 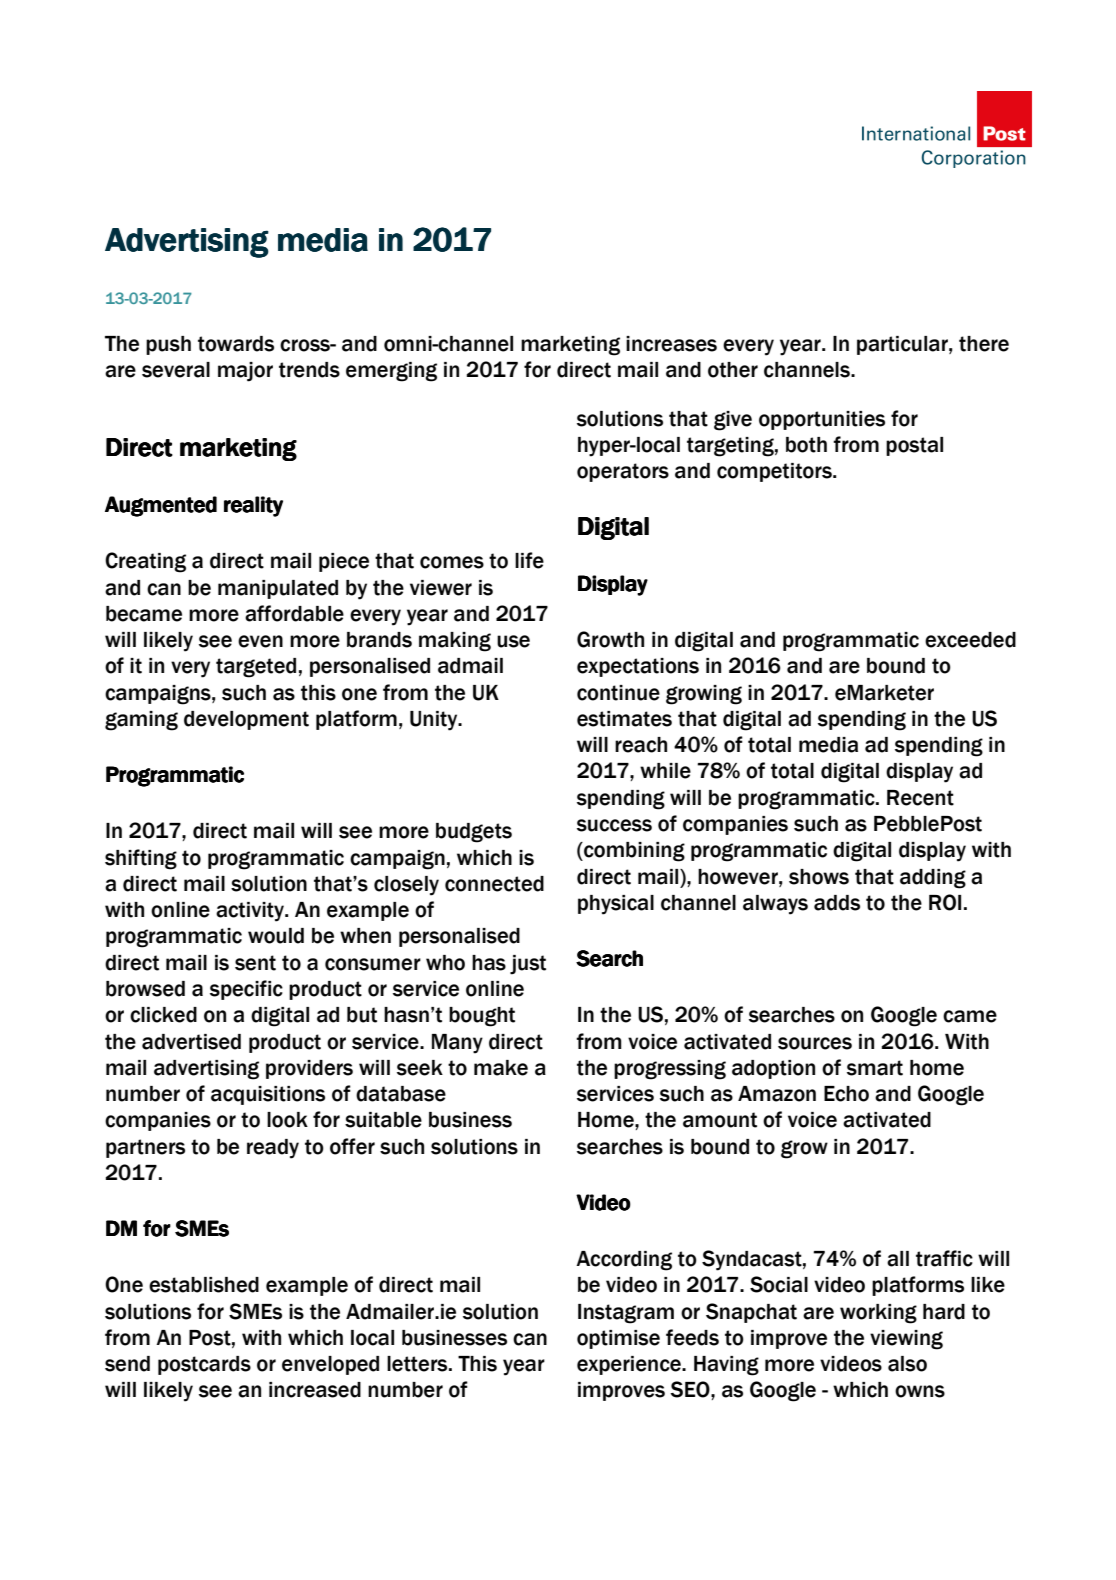 I want to click on exceeded, so click(x=970, y=640).
